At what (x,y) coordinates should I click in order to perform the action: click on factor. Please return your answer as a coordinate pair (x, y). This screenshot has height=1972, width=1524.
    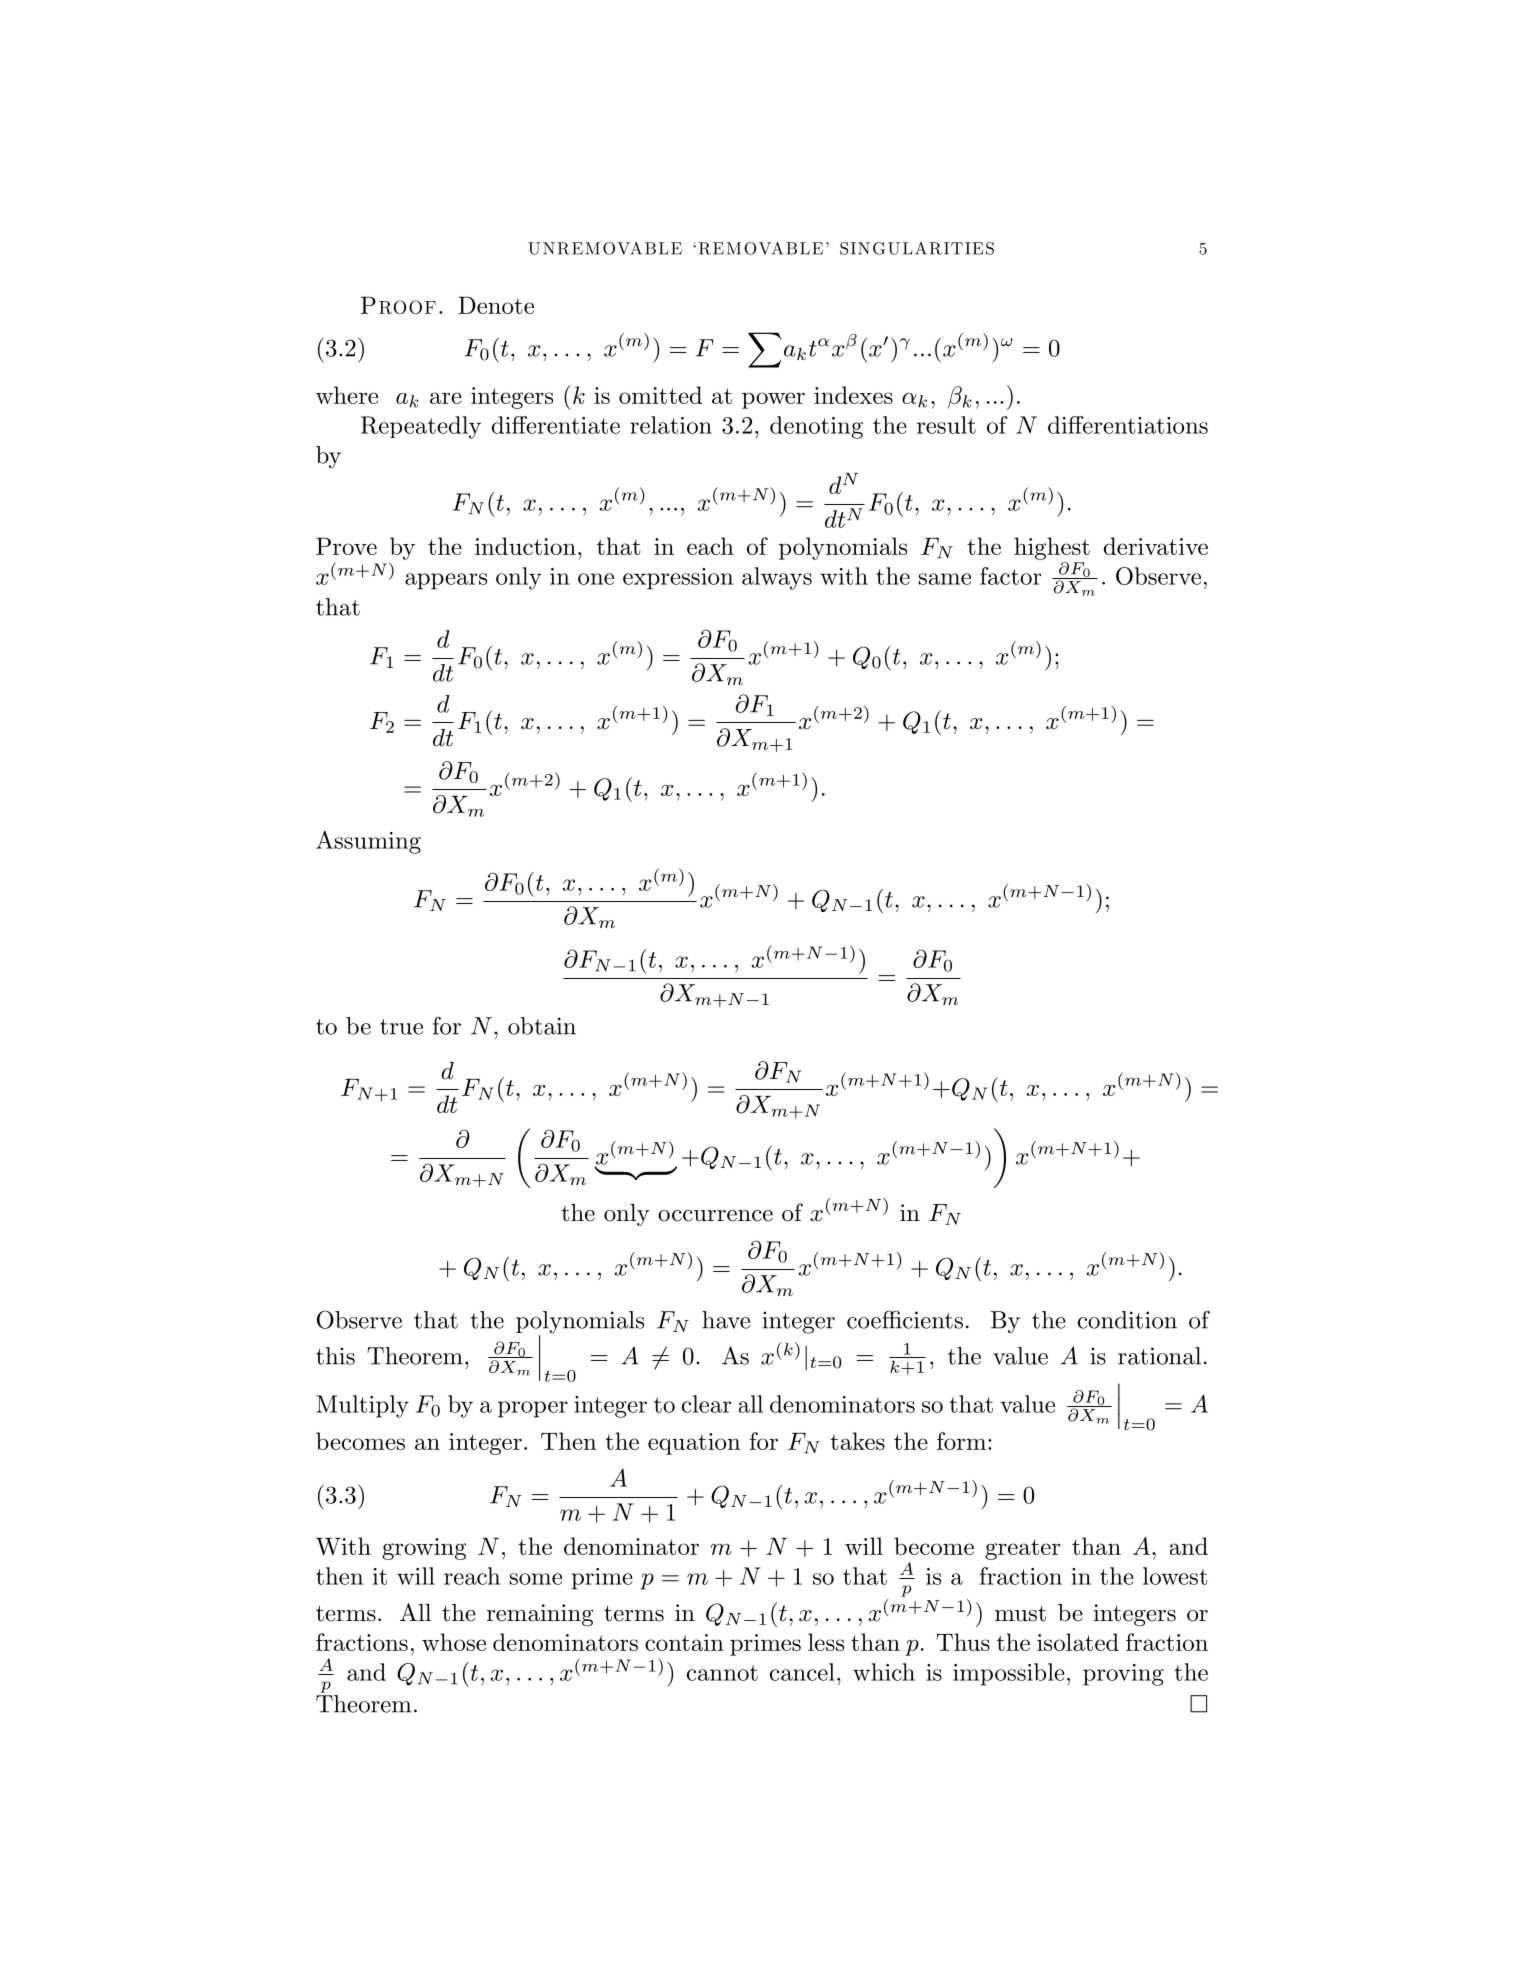
    Looking at the image, I should click on (1010, 576).
